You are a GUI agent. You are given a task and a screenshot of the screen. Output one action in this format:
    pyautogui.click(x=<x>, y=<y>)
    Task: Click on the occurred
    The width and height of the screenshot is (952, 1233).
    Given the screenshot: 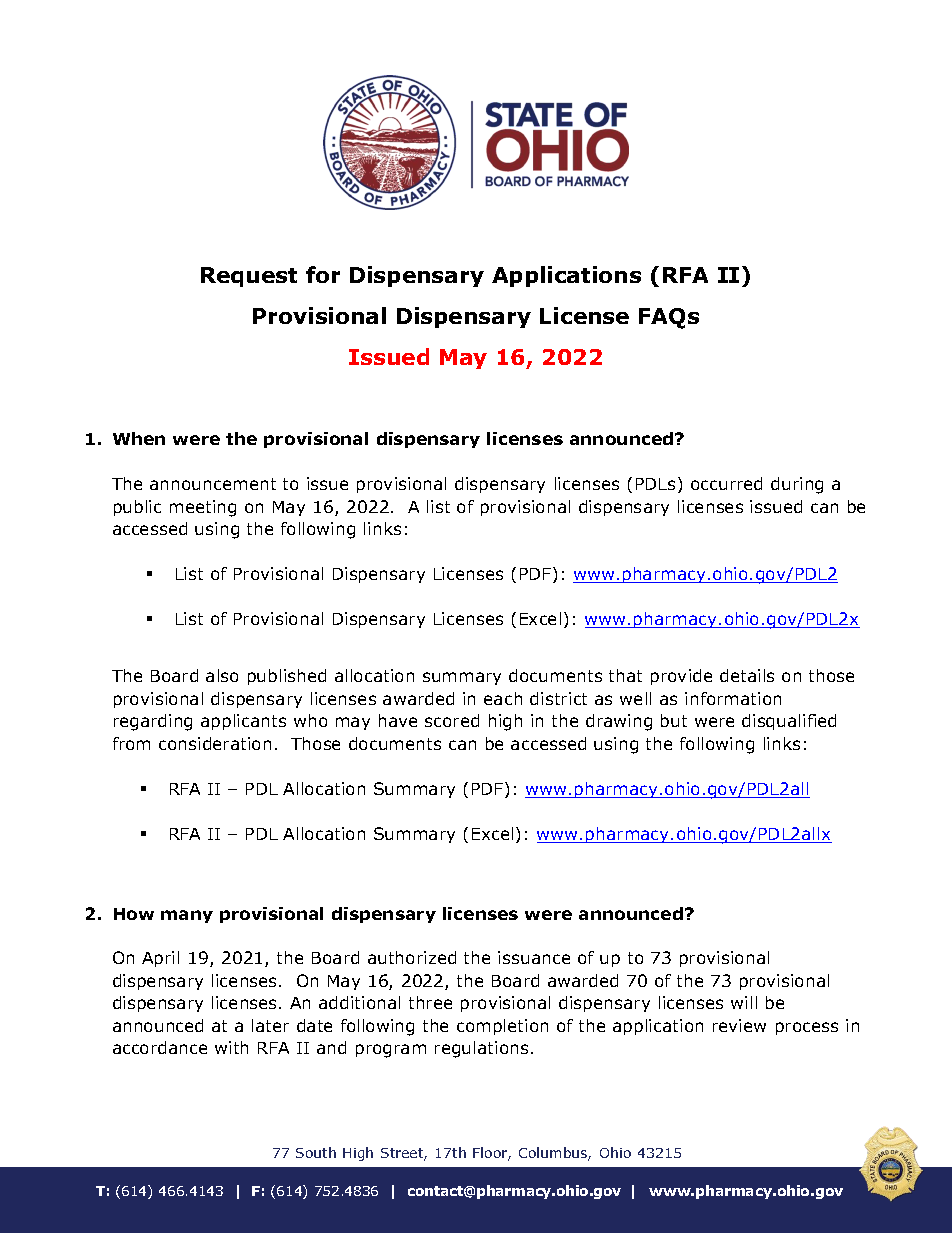 What is the action you would take?
    pyautogui.click(x=726, y=483)
